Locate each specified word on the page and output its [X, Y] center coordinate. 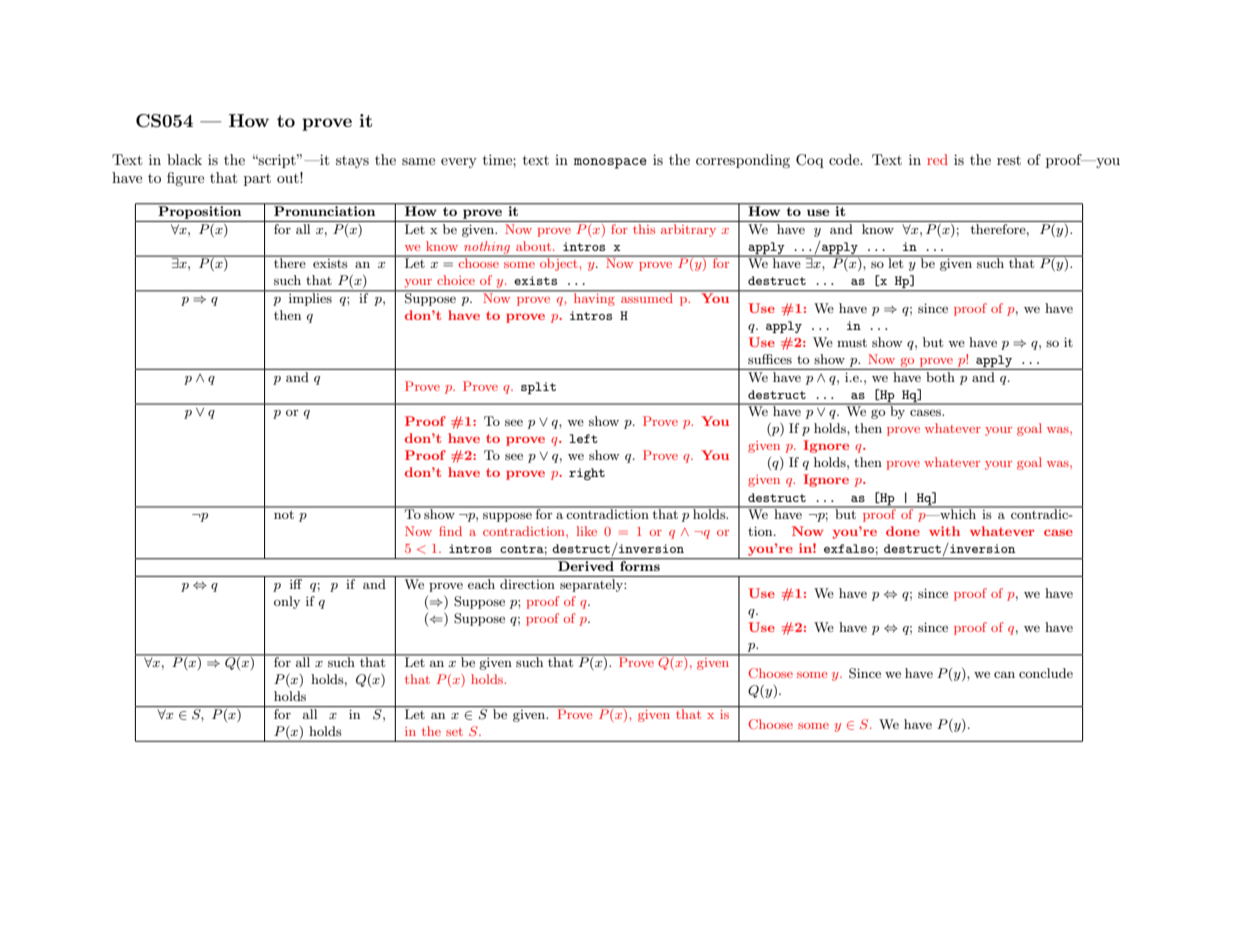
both [940, 375]
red [937, 159]
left [583, 438]
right [587, 474]
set [454, 732]
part [257, 180]
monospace [610, 163]
